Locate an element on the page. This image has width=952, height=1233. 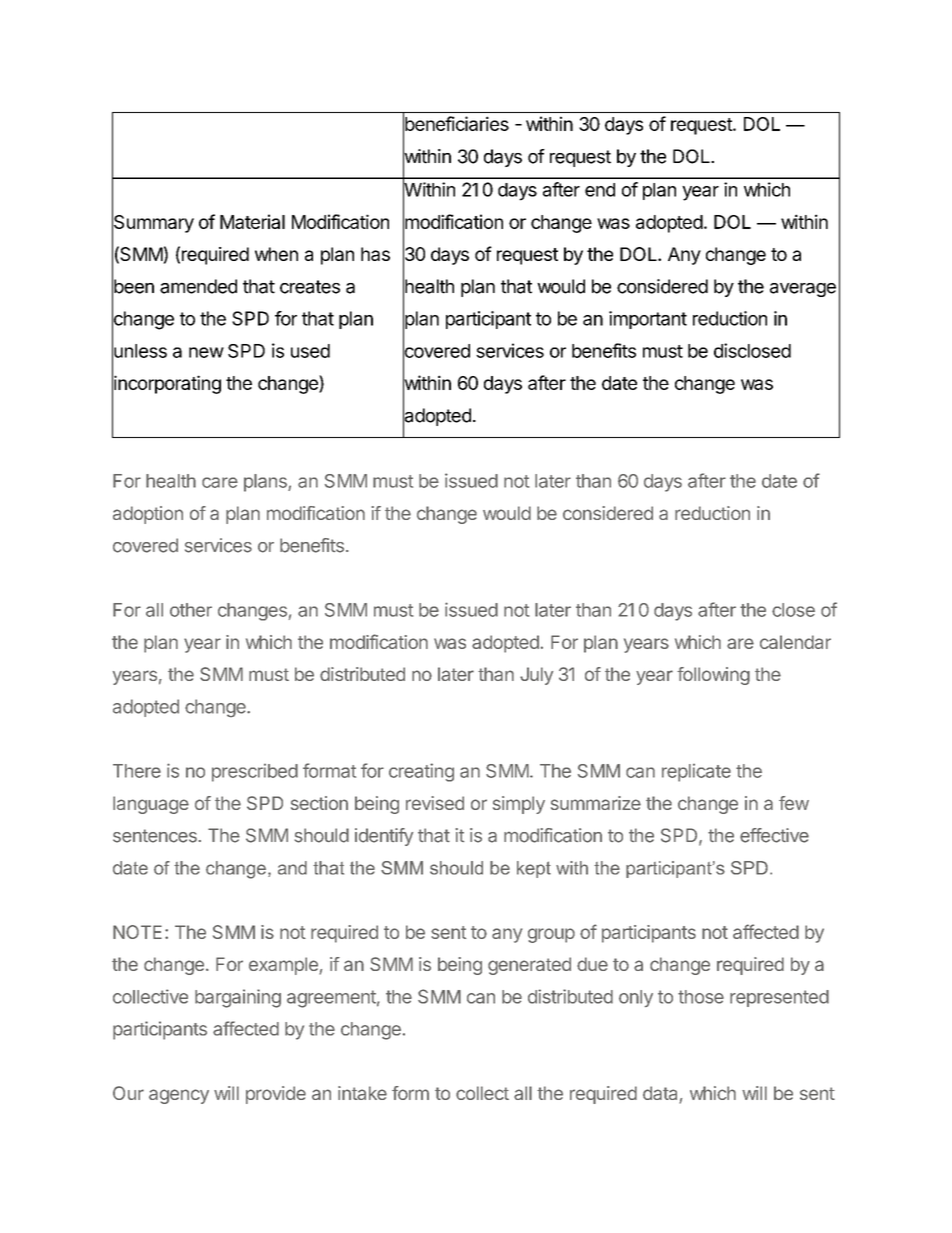
revised is located at coordinates (435, 803).
